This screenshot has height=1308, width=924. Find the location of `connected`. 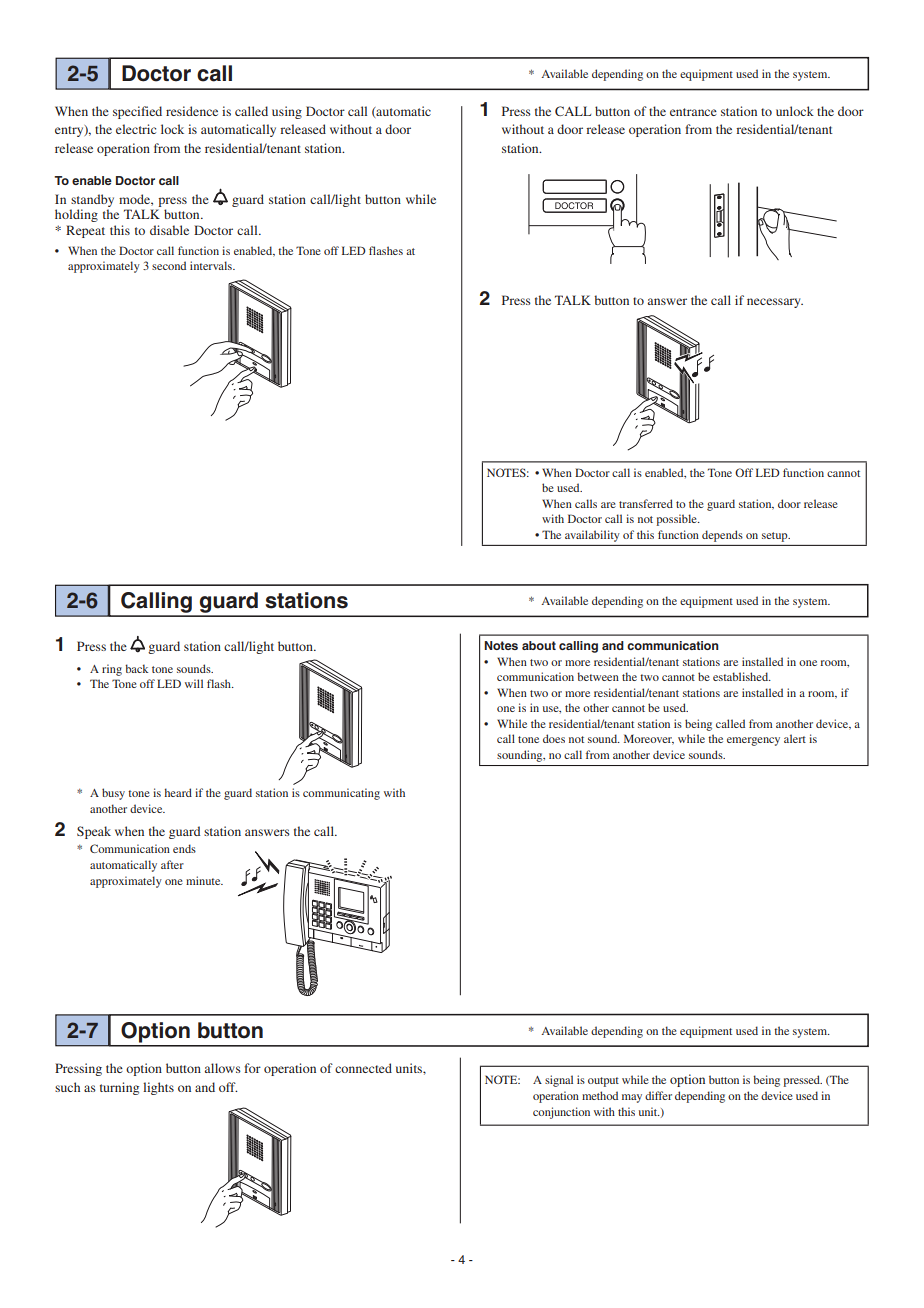

connected is located at coordinates (363, 1068).
